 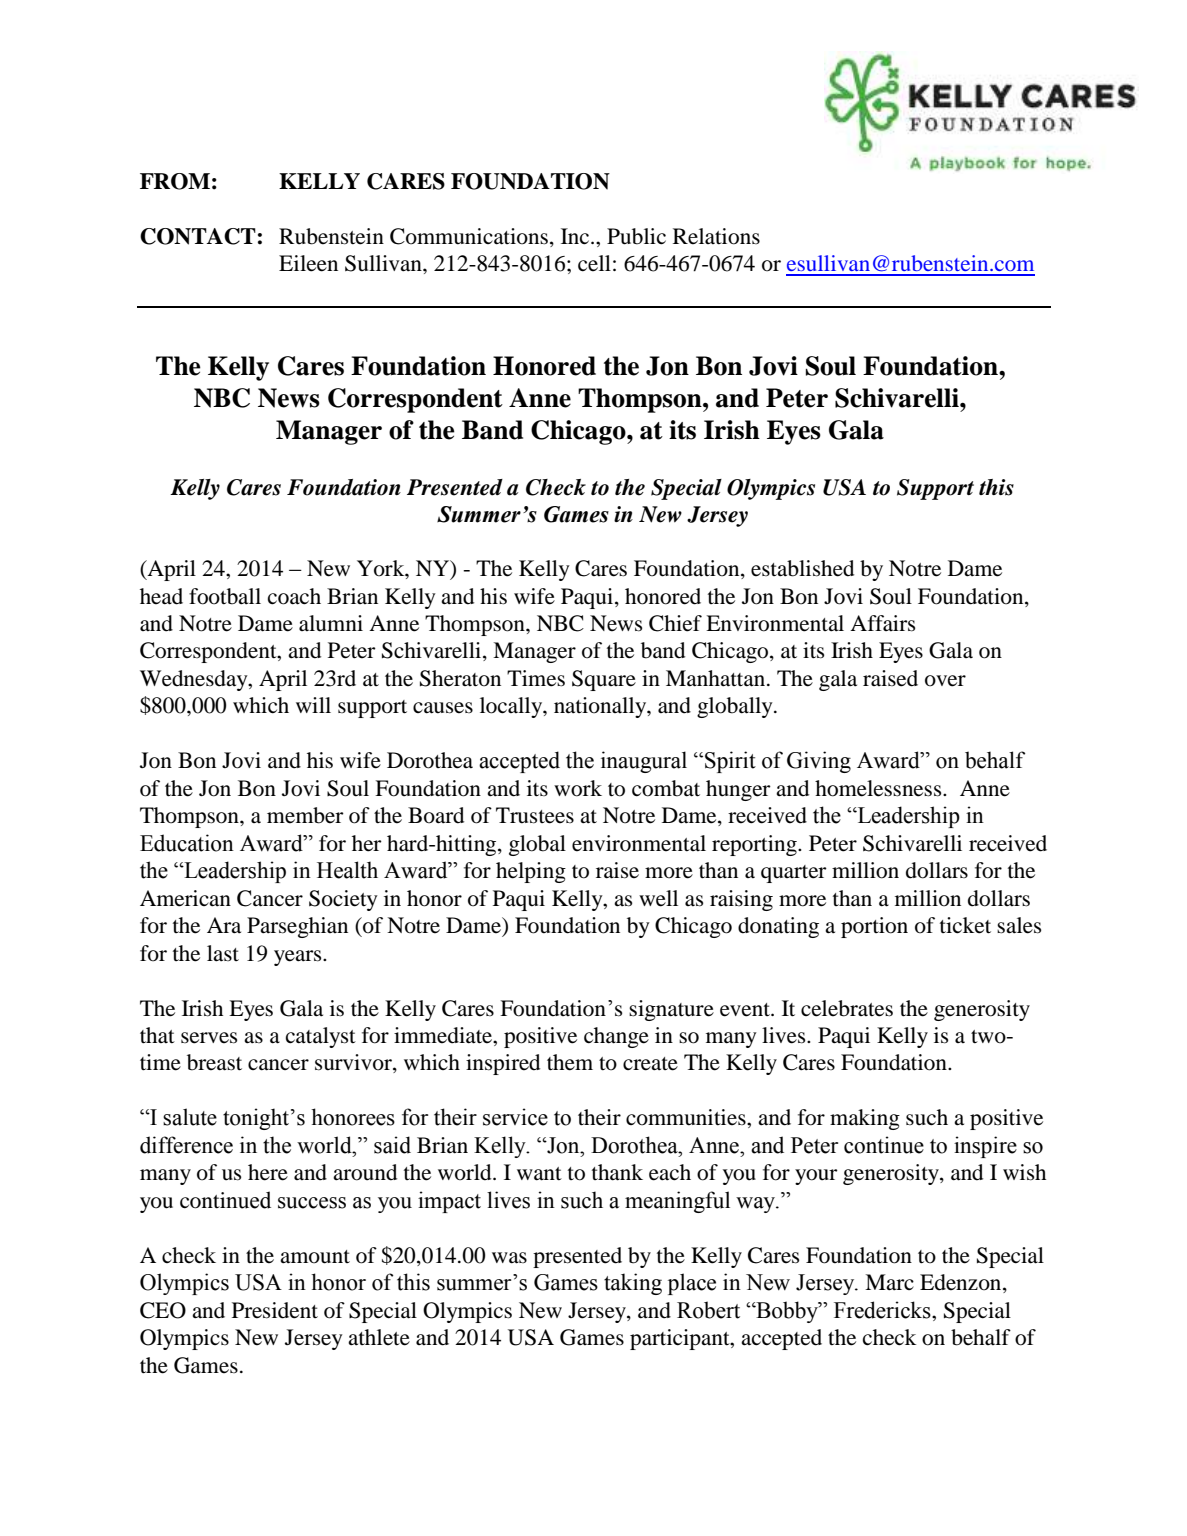 I want to click on homelessness, so click(x=879, y=788).
